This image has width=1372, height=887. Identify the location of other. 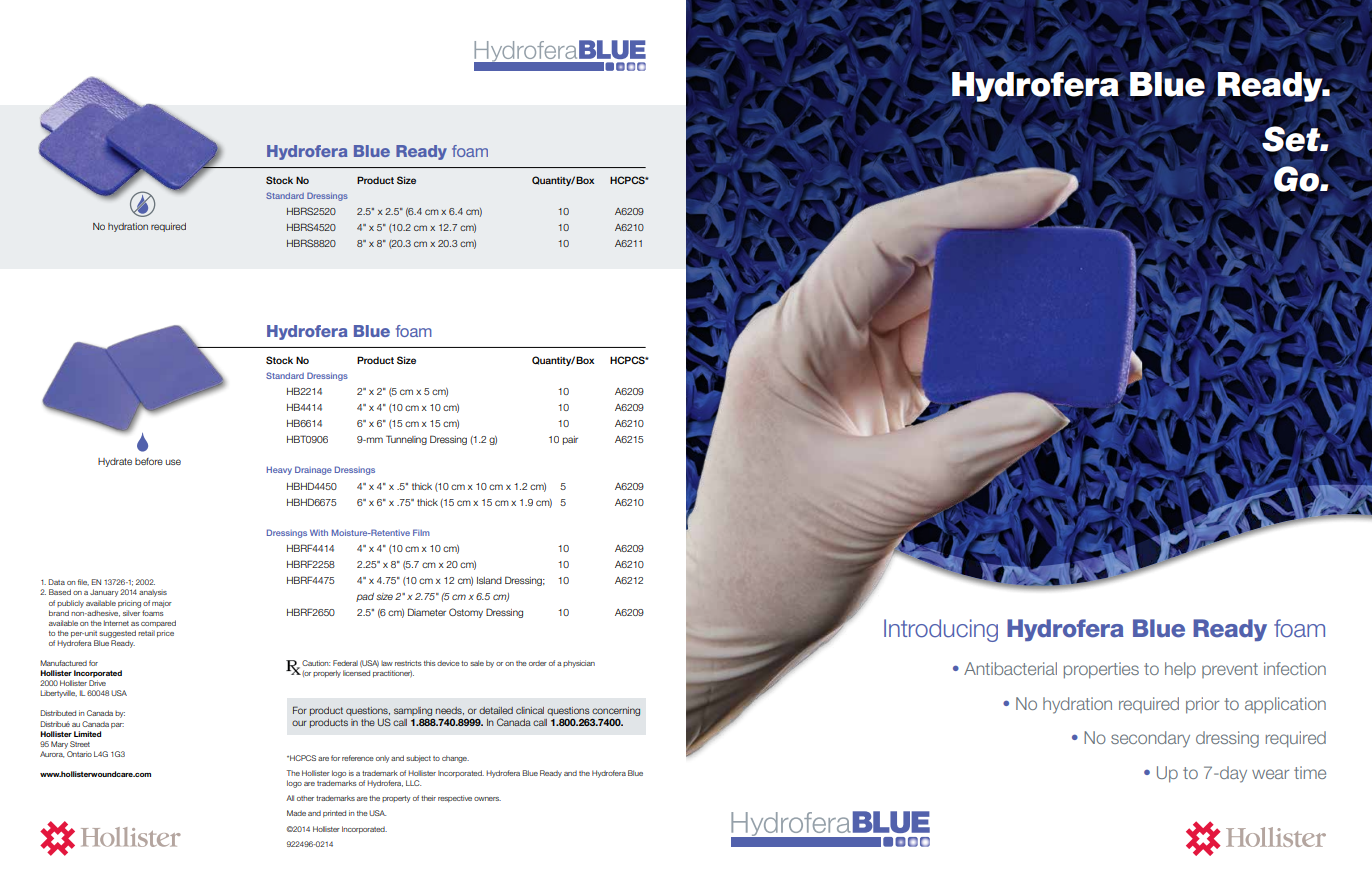
(305, 798).
